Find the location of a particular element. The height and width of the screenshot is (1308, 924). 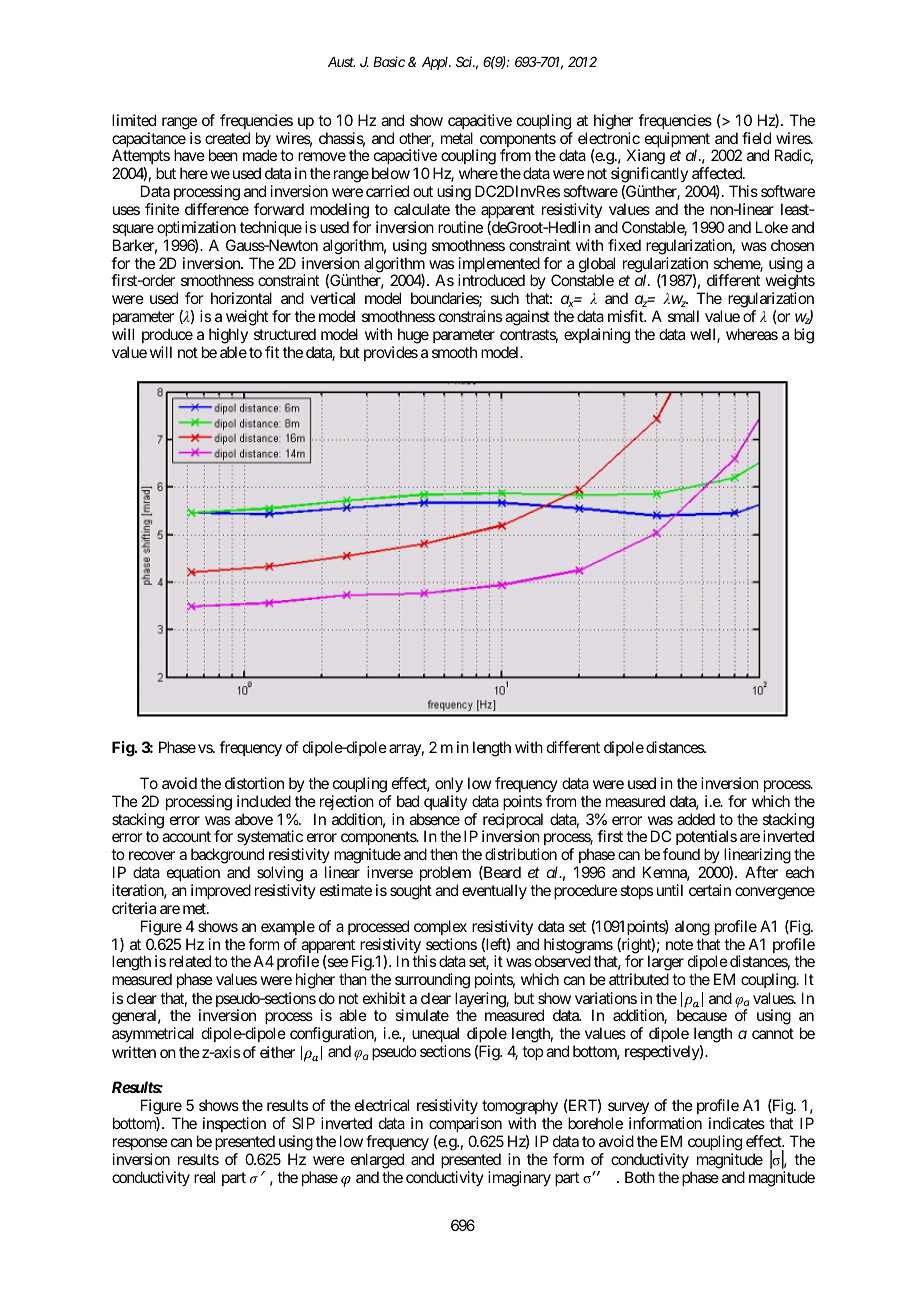

comparison is located at coordinates (465, 1124).
